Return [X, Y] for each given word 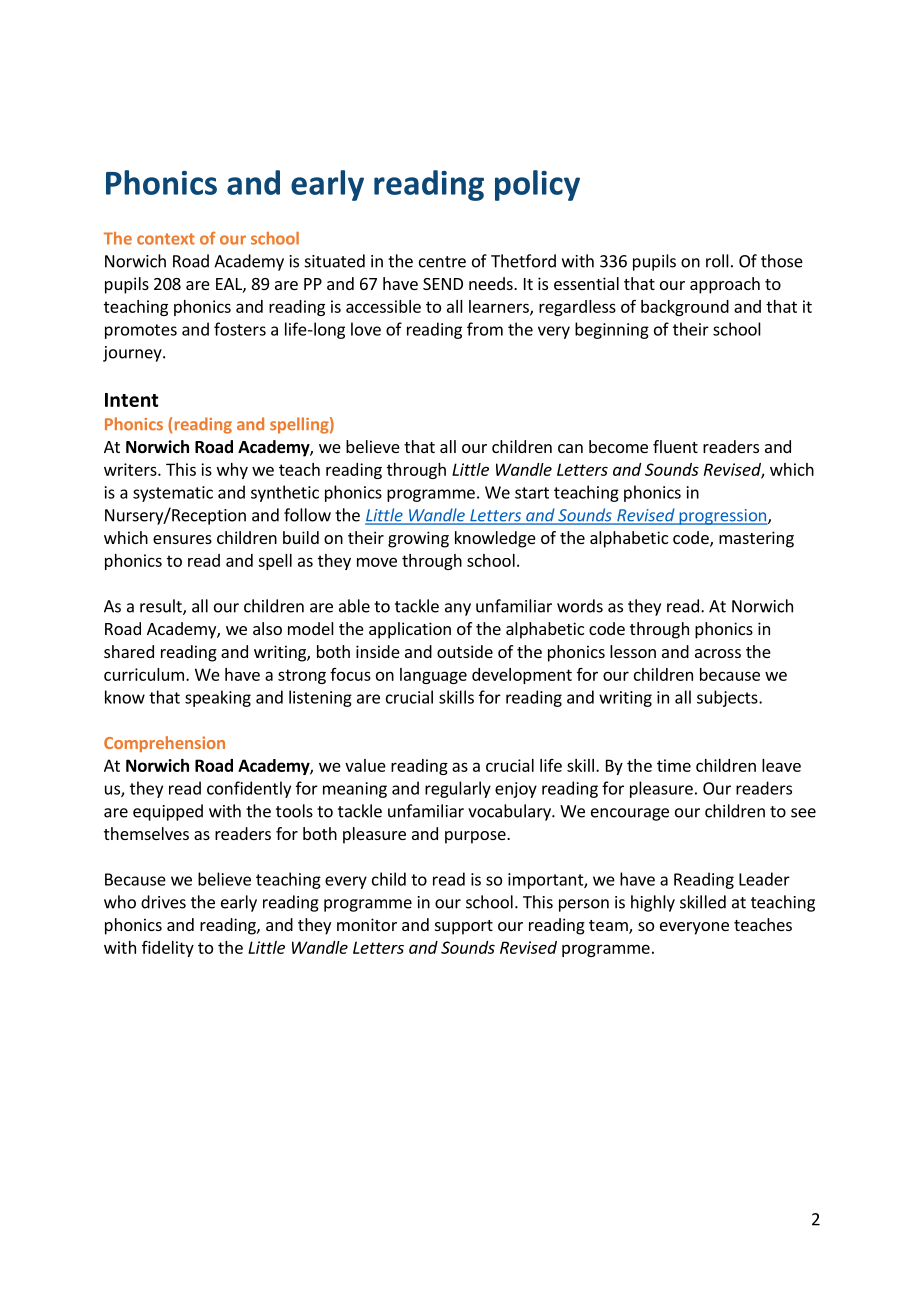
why [232, 471]
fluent [675, 446]
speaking [218, 698]
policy [537, 185]
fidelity [168, 949]
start [532, 493]
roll [717, 261]
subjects [728, 698]
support [464, 927]
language [433, 676]
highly [653, 903]
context [166, 239]
